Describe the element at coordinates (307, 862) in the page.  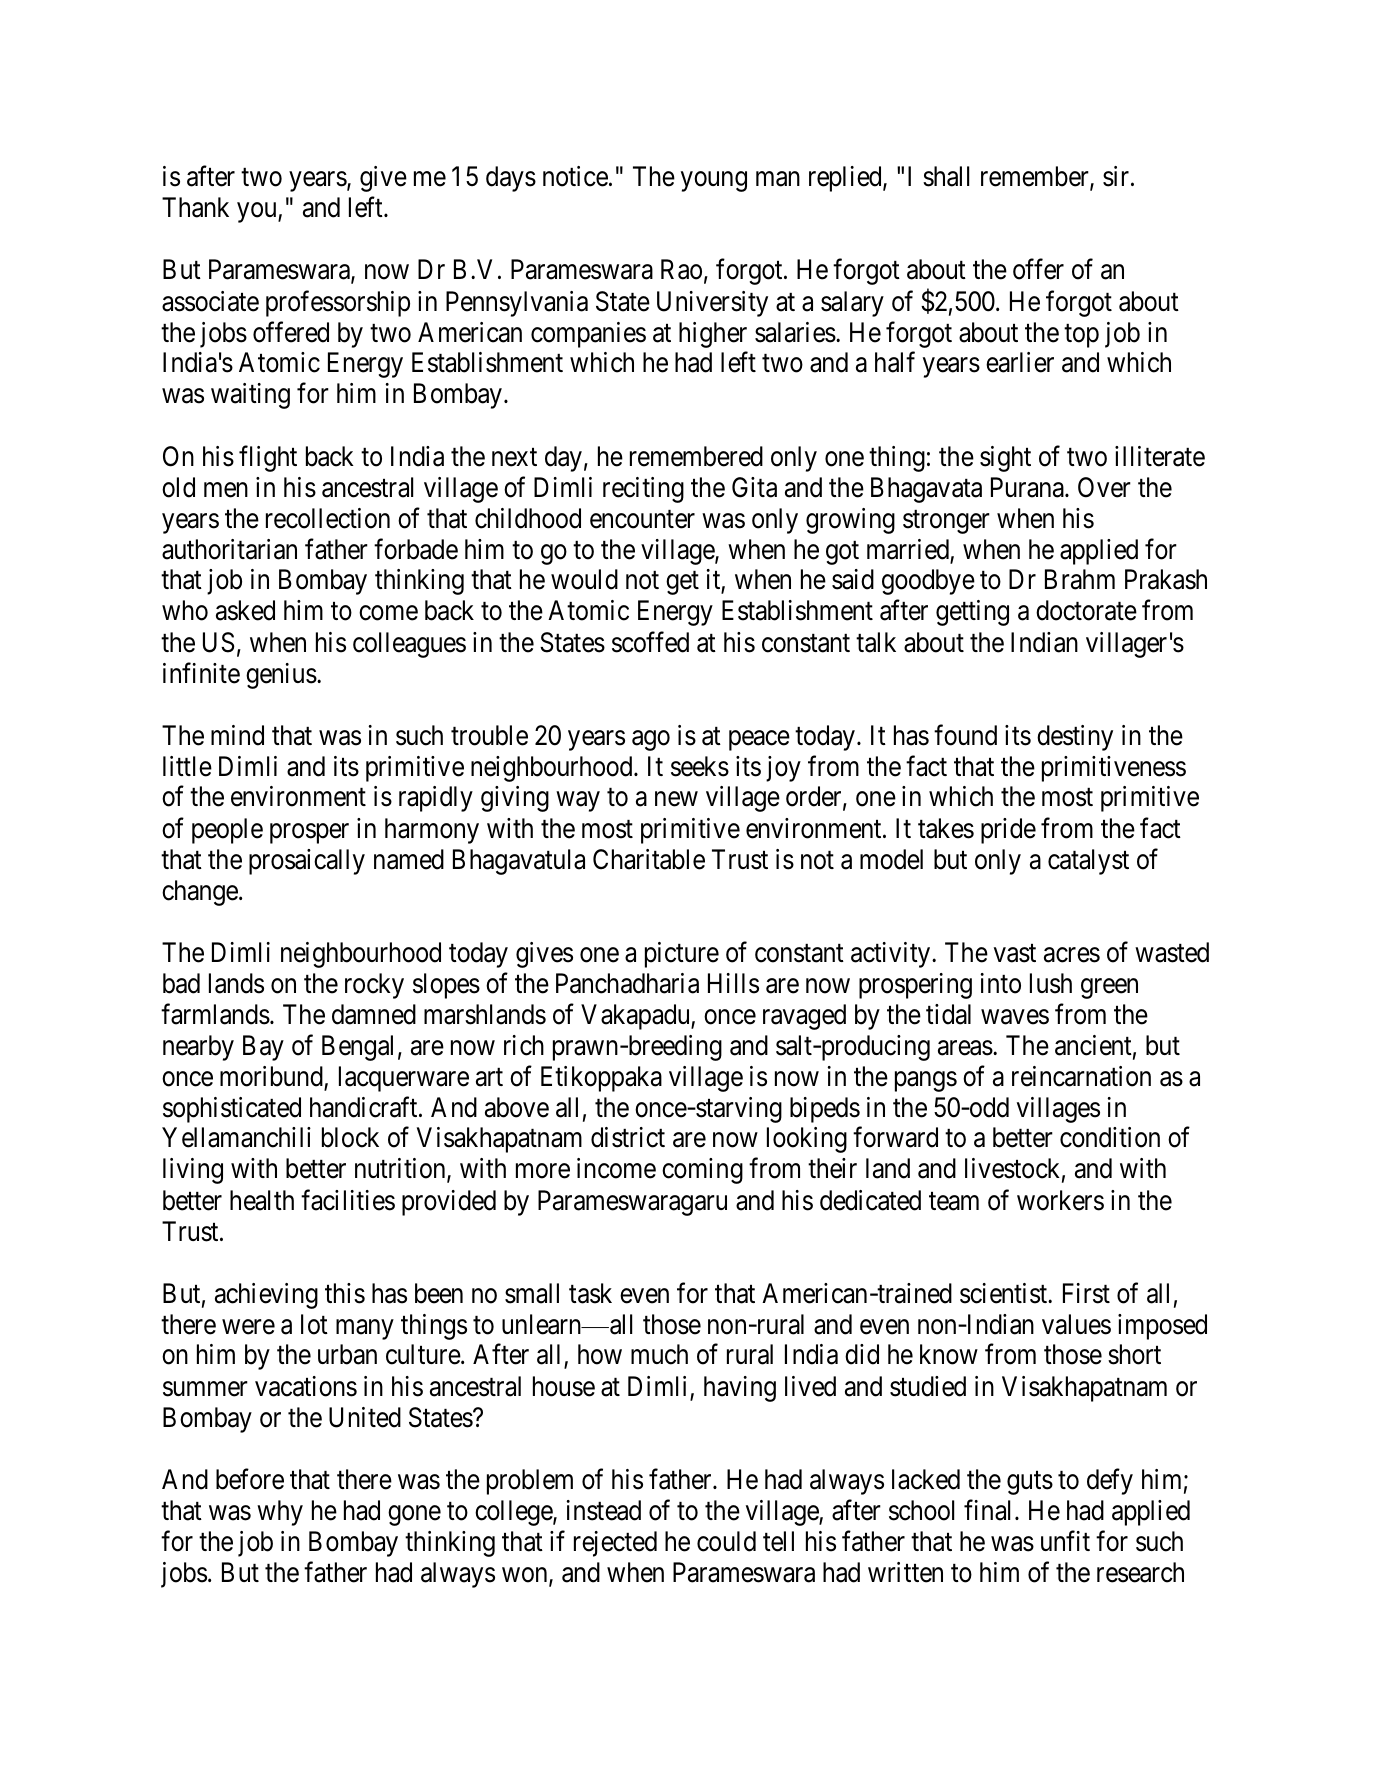
I see `prosaically` at that location.
